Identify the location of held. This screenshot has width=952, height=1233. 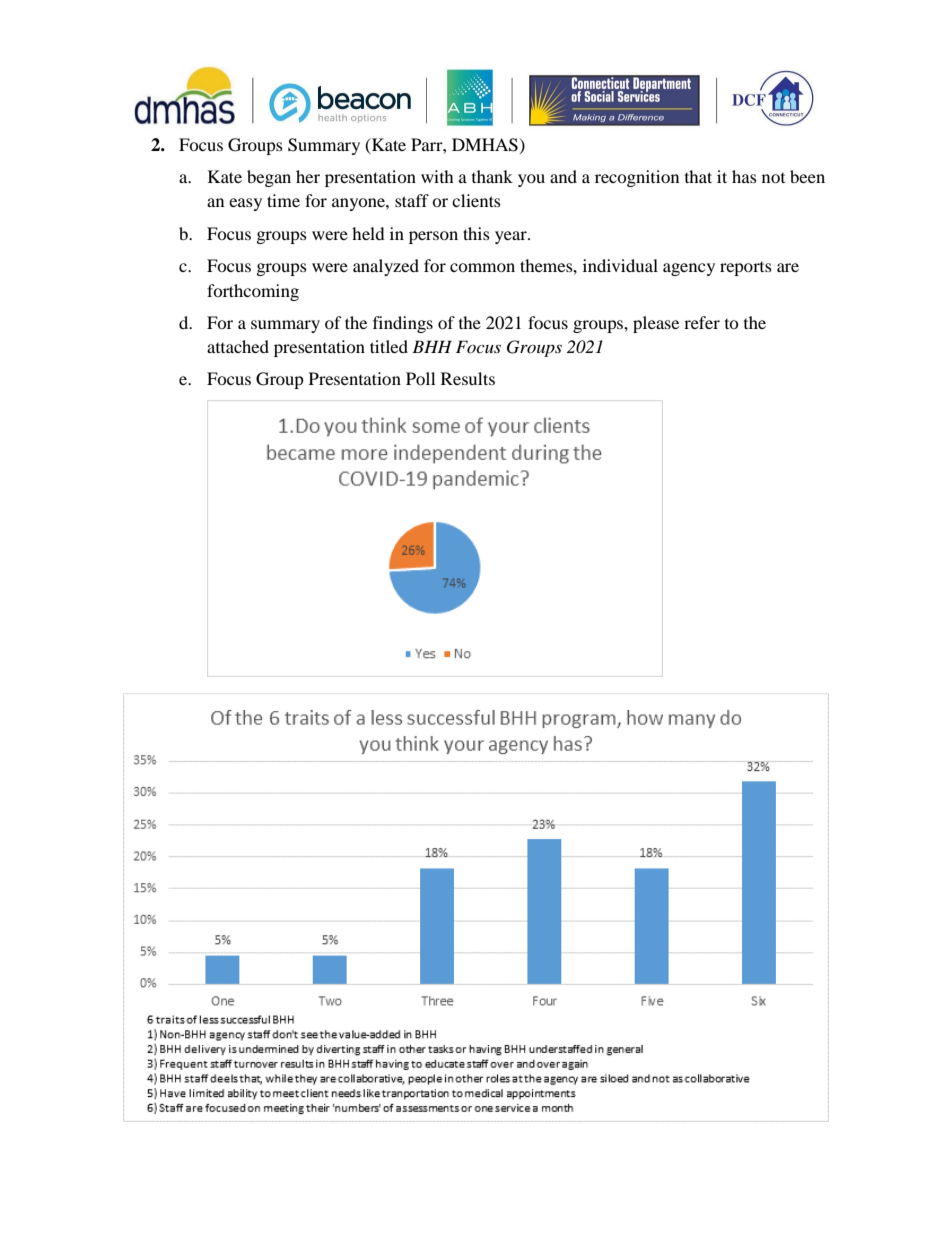
(368, 233).
